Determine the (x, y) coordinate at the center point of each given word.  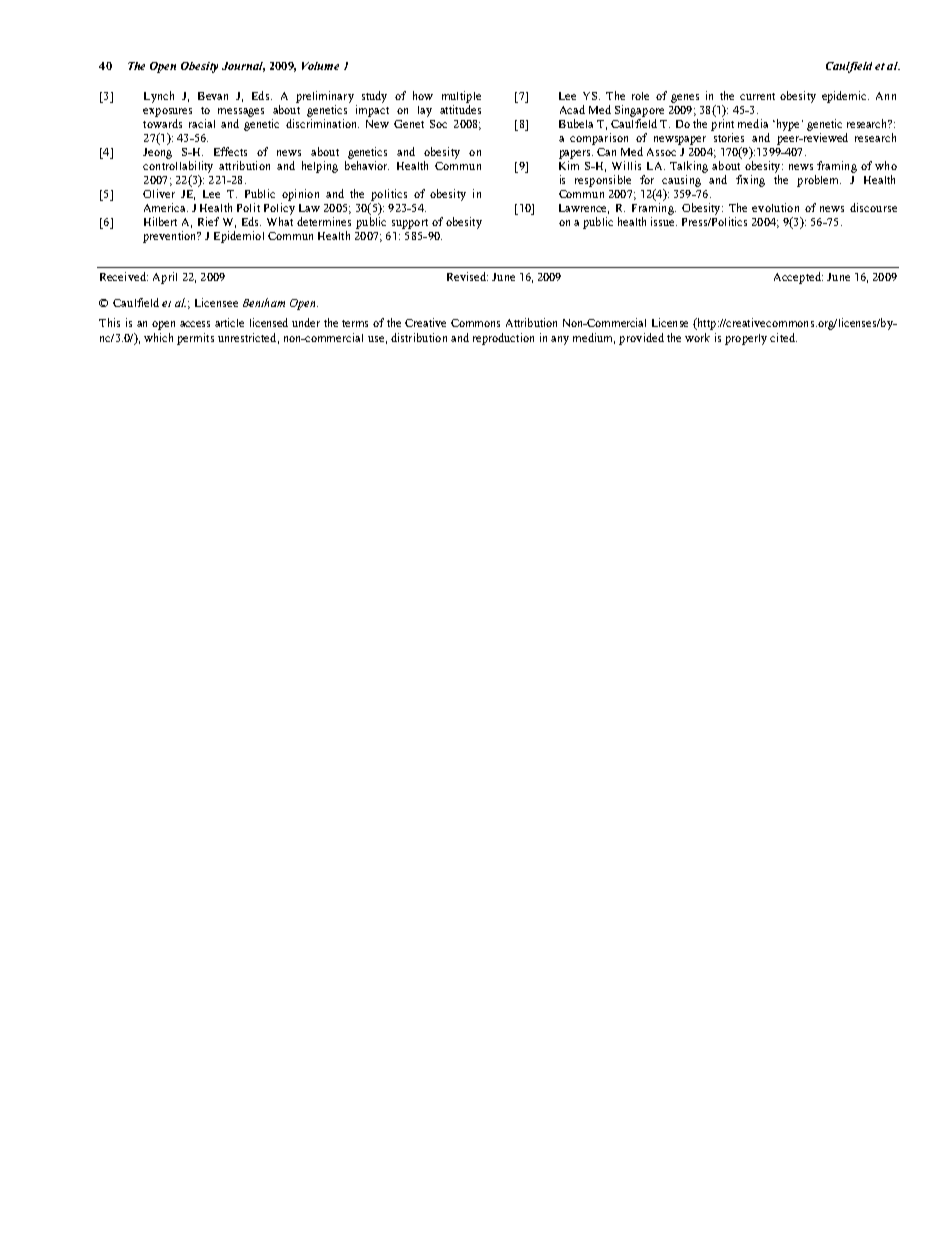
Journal (243, 67)
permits (195, 339)
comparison (599, 139)
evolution (775, 207)
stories (729, 137)
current (757, 96)
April (165, 278)
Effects (230, 151)
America (166, 207)
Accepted (798, 278)
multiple (461, 97)
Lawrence (584, 209)
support (410, 224)
